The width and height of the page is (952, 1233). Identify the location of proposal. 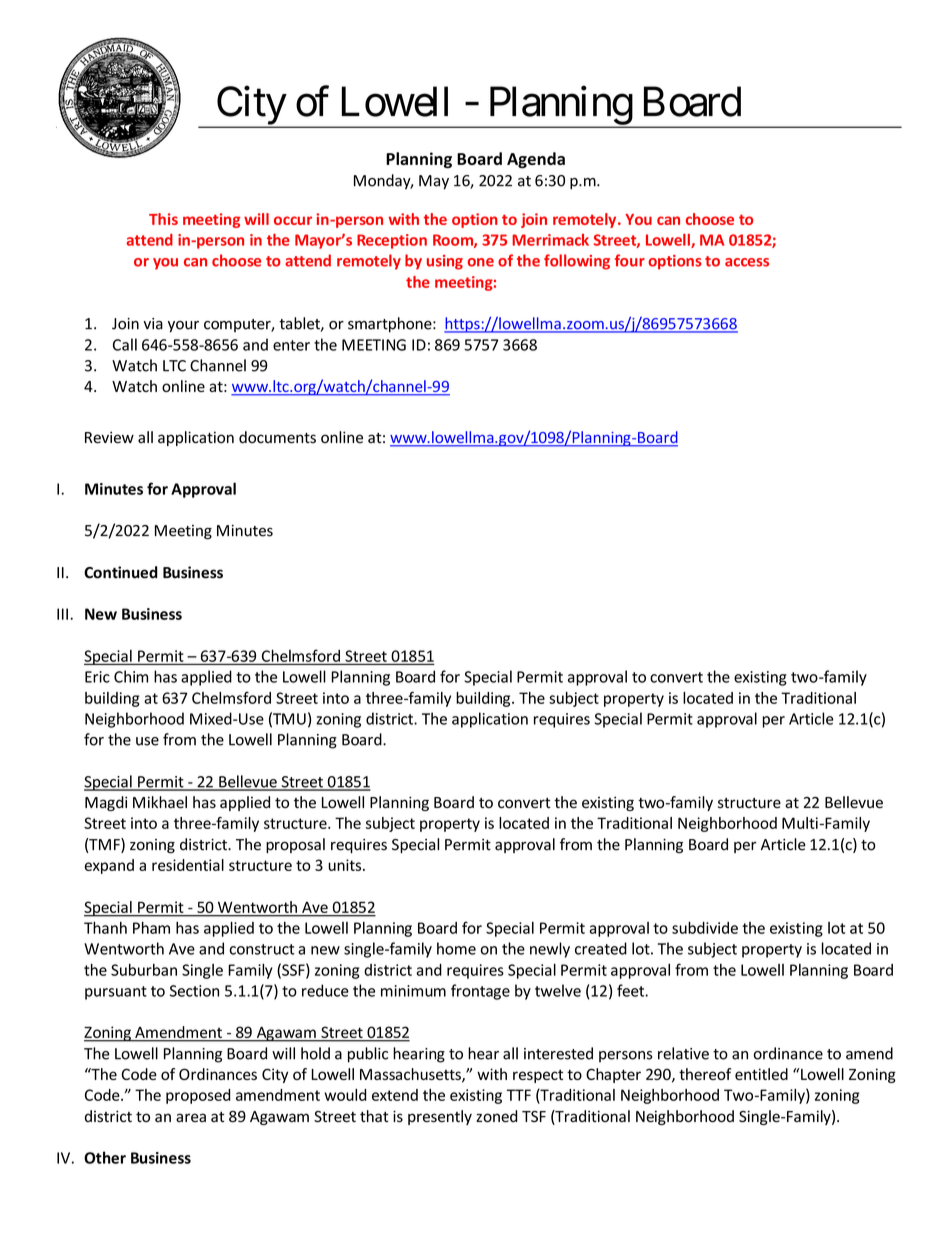
(295, 845).
